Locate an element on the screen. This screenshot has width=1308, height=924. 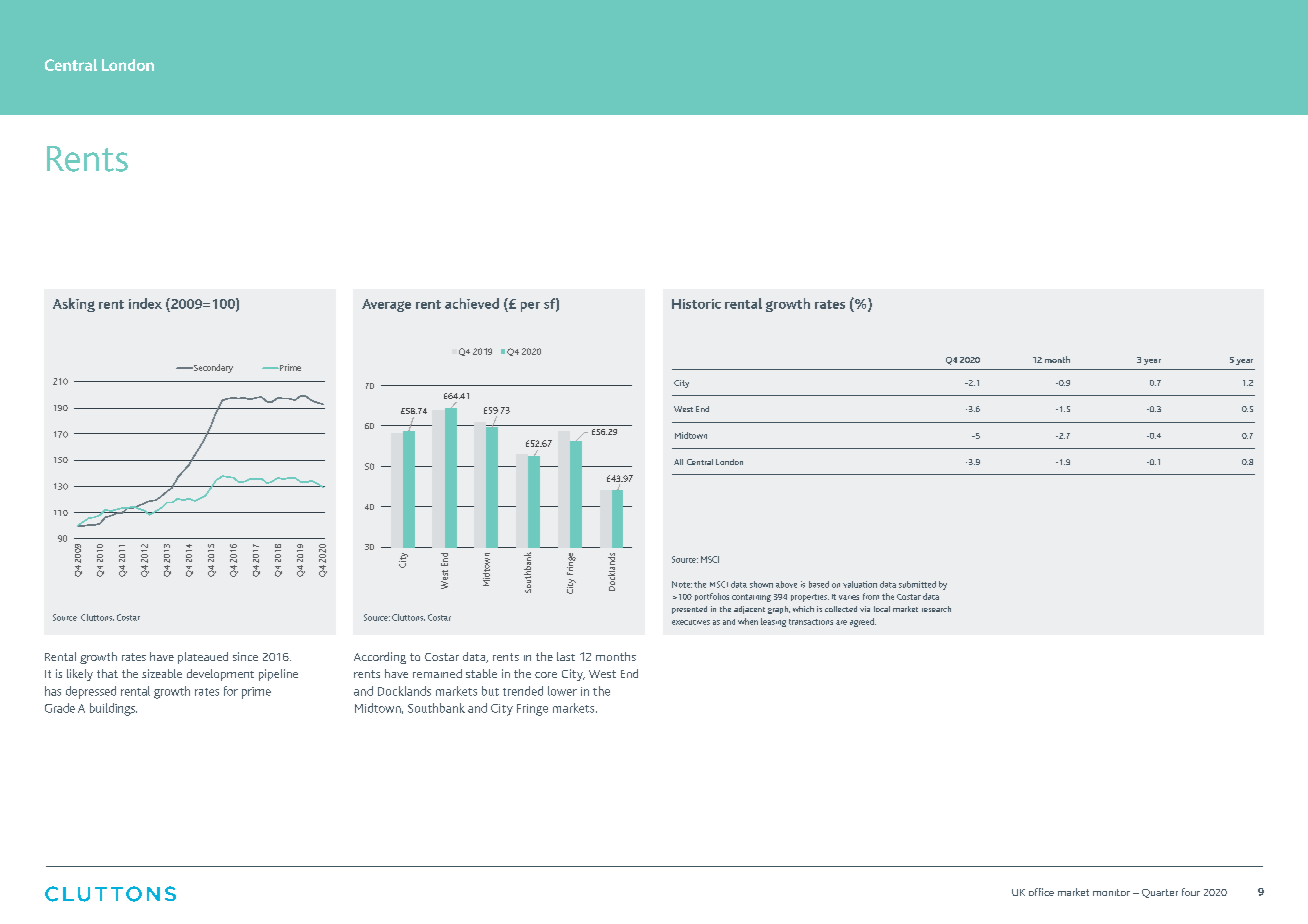
achieved is located at coordinates (472, 303).
